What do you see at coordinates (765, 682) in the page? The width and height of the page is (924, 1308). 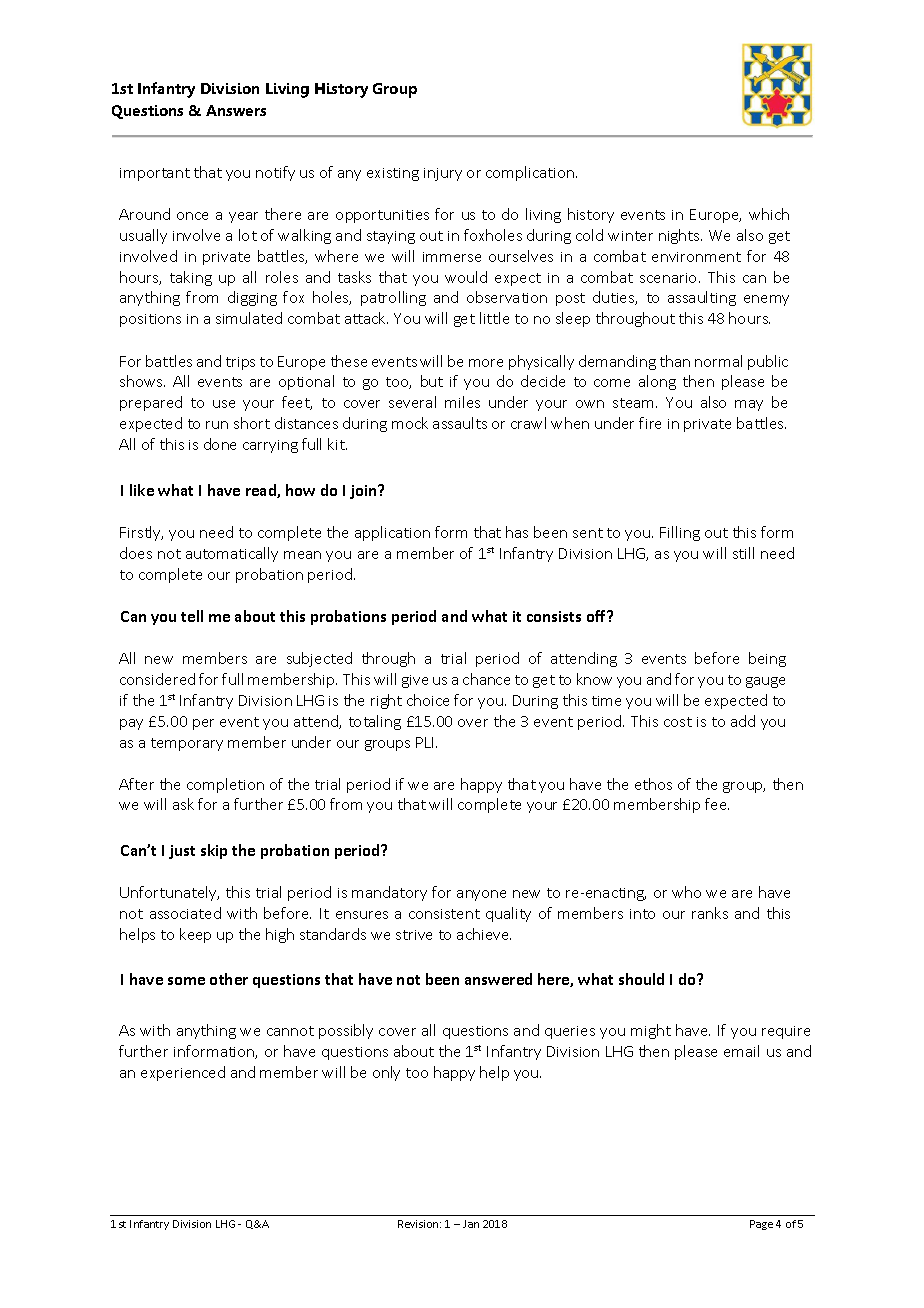 I see `gauge` at bounding box center [765, 682].
